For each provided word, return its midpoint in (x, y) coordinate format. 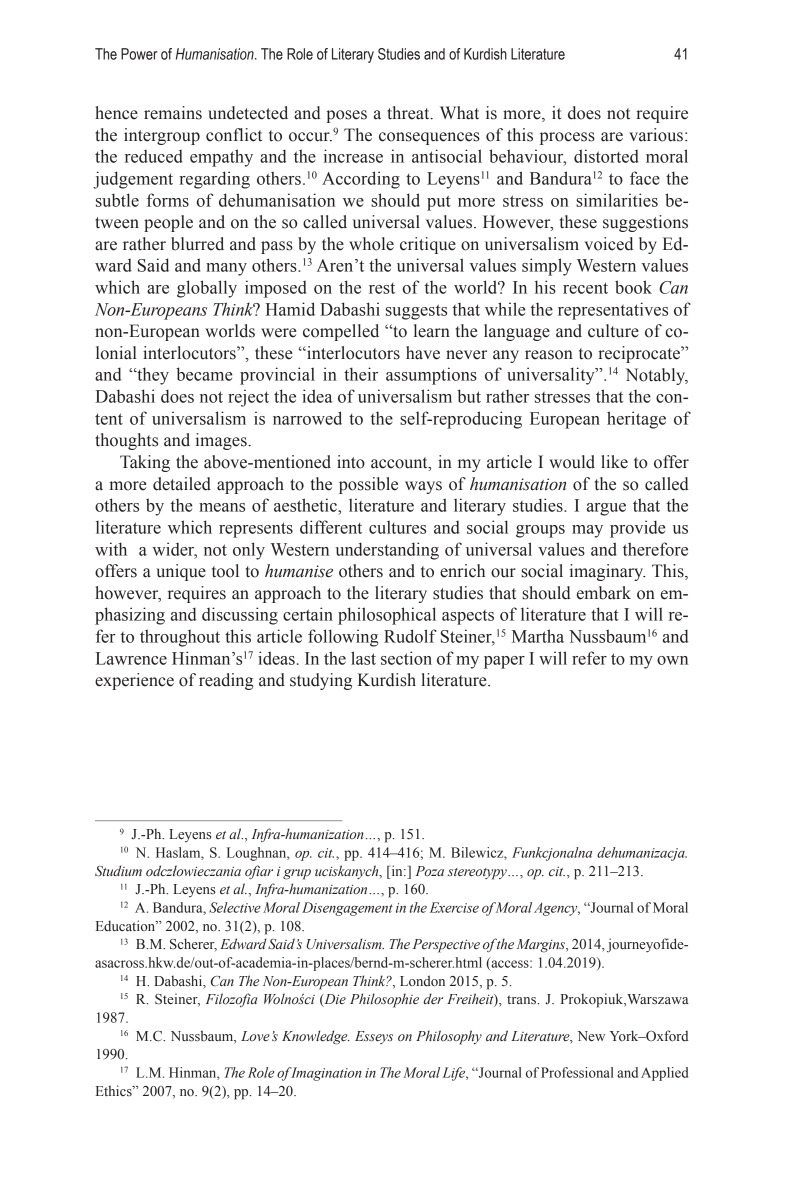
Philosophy (449, 1037)
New (591, 1036)
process (567, 138)
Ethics (115, 1091)
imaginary (608, 572)
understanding (387, 551)
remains (173, 113)
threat (409, 113)
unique (181, 572)
